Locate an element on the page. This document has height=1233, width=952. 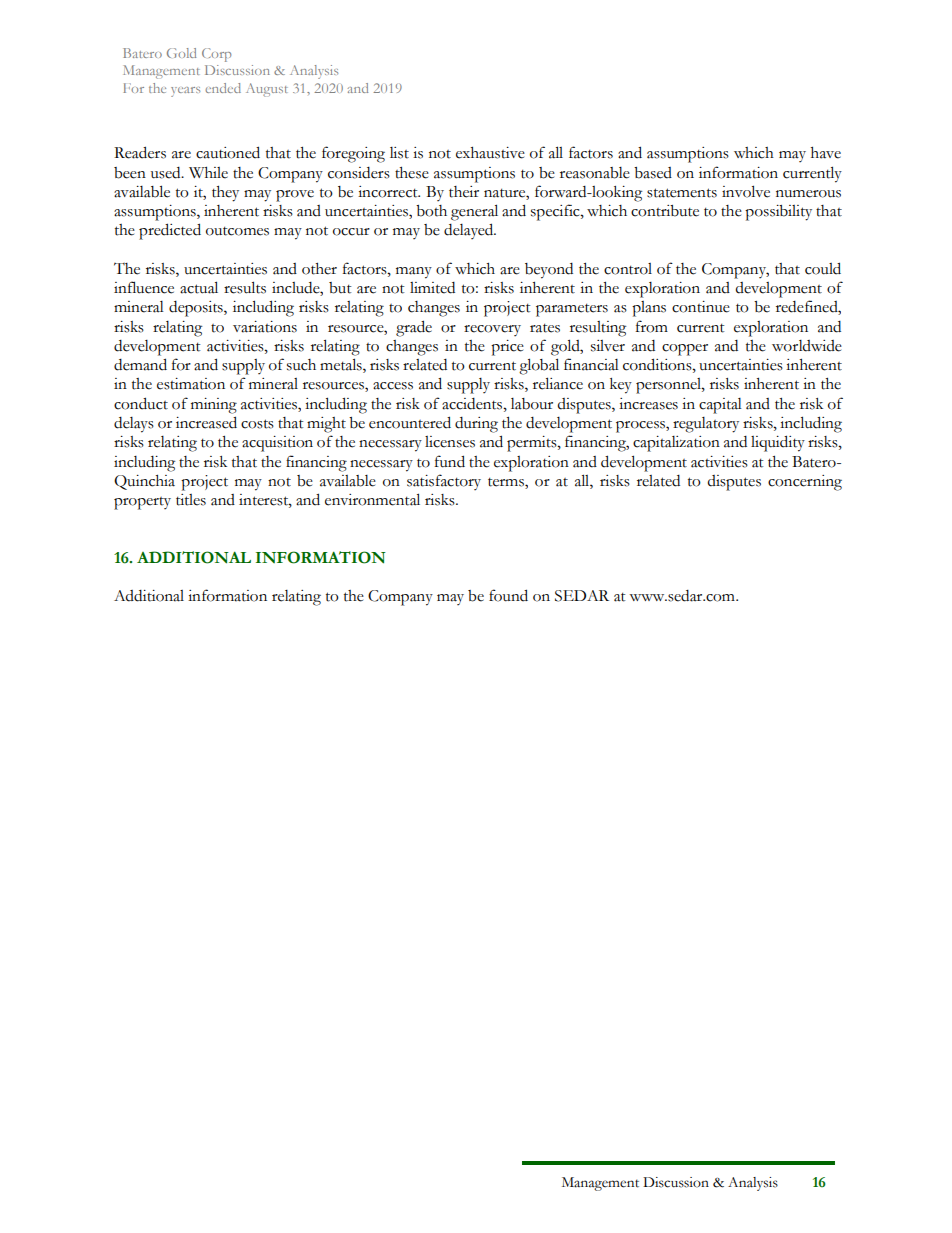
found is located at coordinates (508, 595).
